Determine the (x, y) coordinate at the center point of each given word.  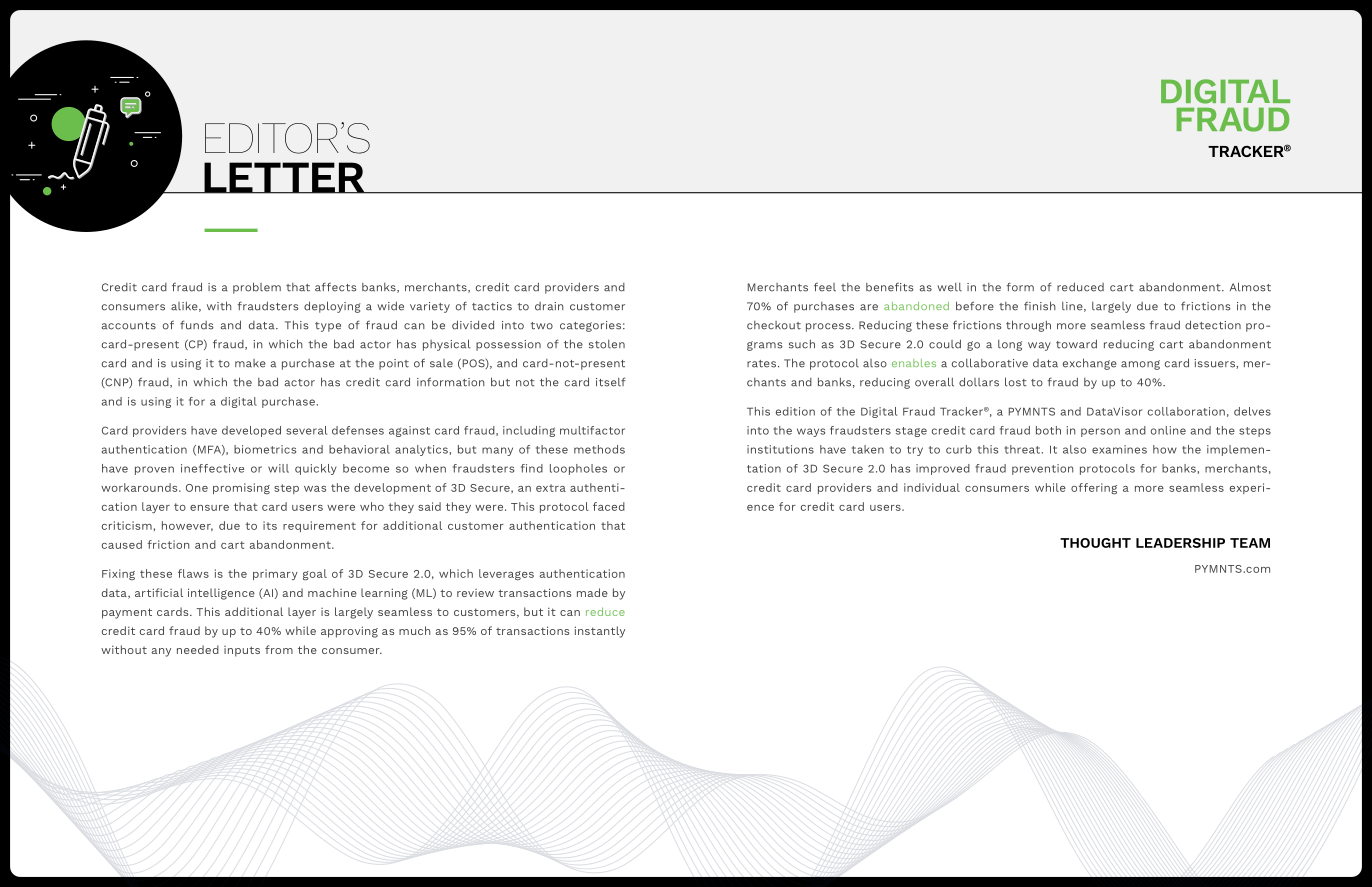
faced (609, 506)
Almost (1250, 287)
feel (825, 287)
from (279, 649)
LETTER (284, 178)
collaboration (1186, 411)
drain (549, 306)
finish (1040, 306)
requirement (319, 526)
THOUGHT (1095, 543)
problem (257, 288)
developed (251, 431)
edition (795, 411)
